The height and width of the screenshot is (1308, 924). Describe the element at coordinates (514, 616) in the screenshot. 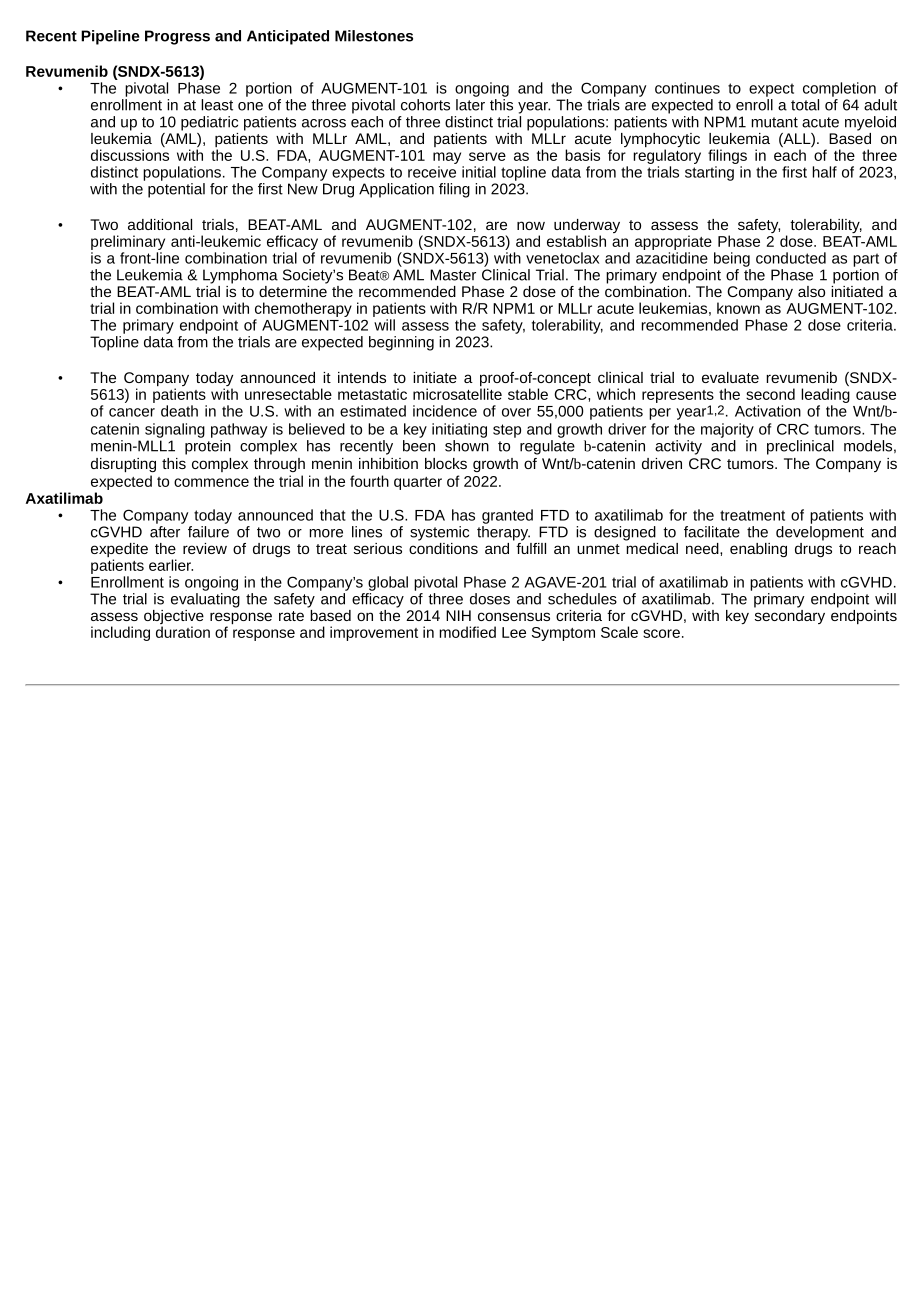

I see `consensus` at that location.
